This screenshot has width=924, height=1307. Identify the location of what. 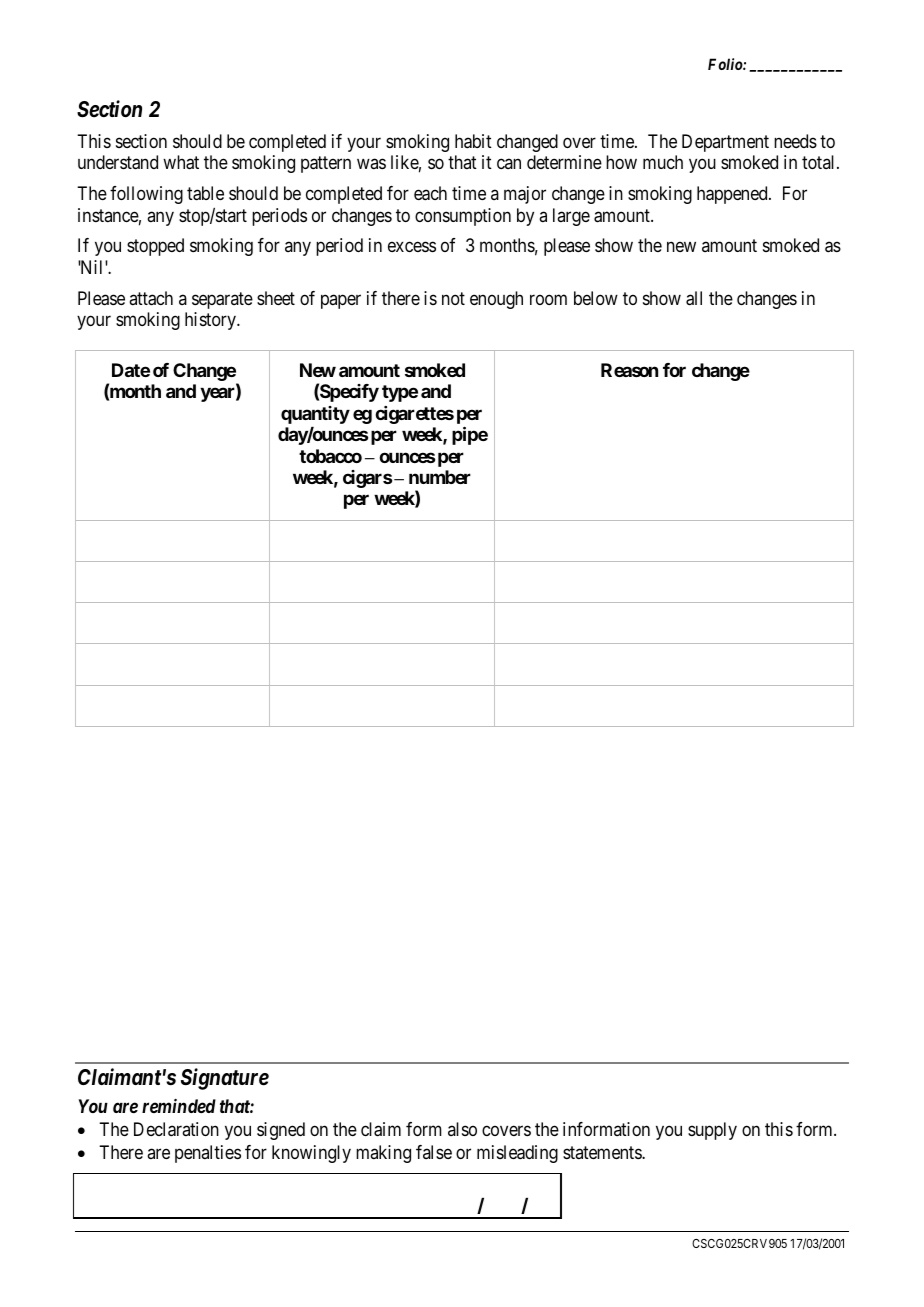
(181, 162).
